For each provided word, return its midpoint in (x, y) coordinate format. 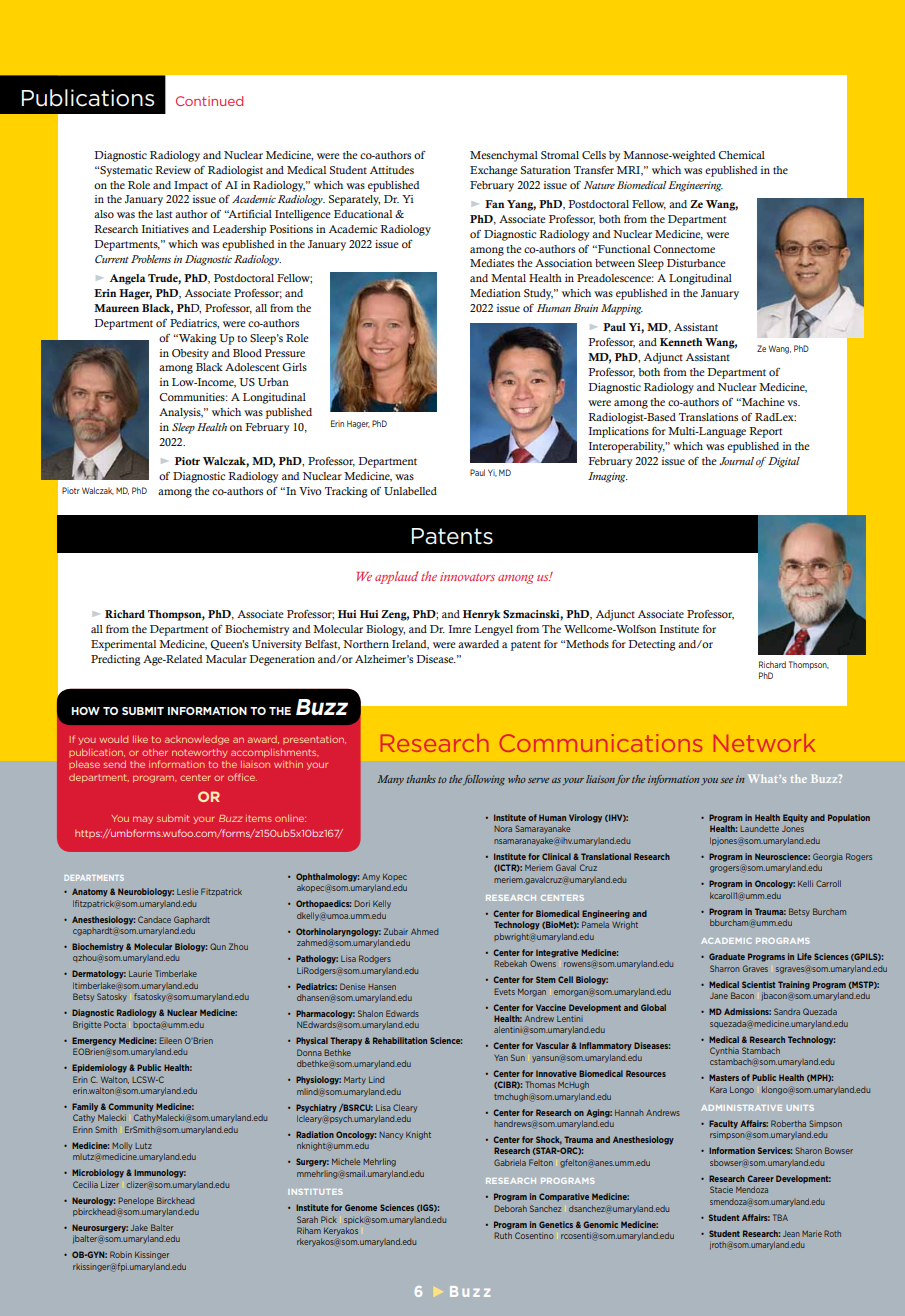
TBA (780, 1217)
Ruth (503, 1235)
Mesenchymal (504, 156)
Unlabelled (410, 491)
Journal (736, 461)
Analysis (181, 413)
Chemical (741, 155)
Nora (503, 829)
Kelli (805, 883)
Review (173, 170)
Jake (139, 1227)
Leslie (187, 891)
